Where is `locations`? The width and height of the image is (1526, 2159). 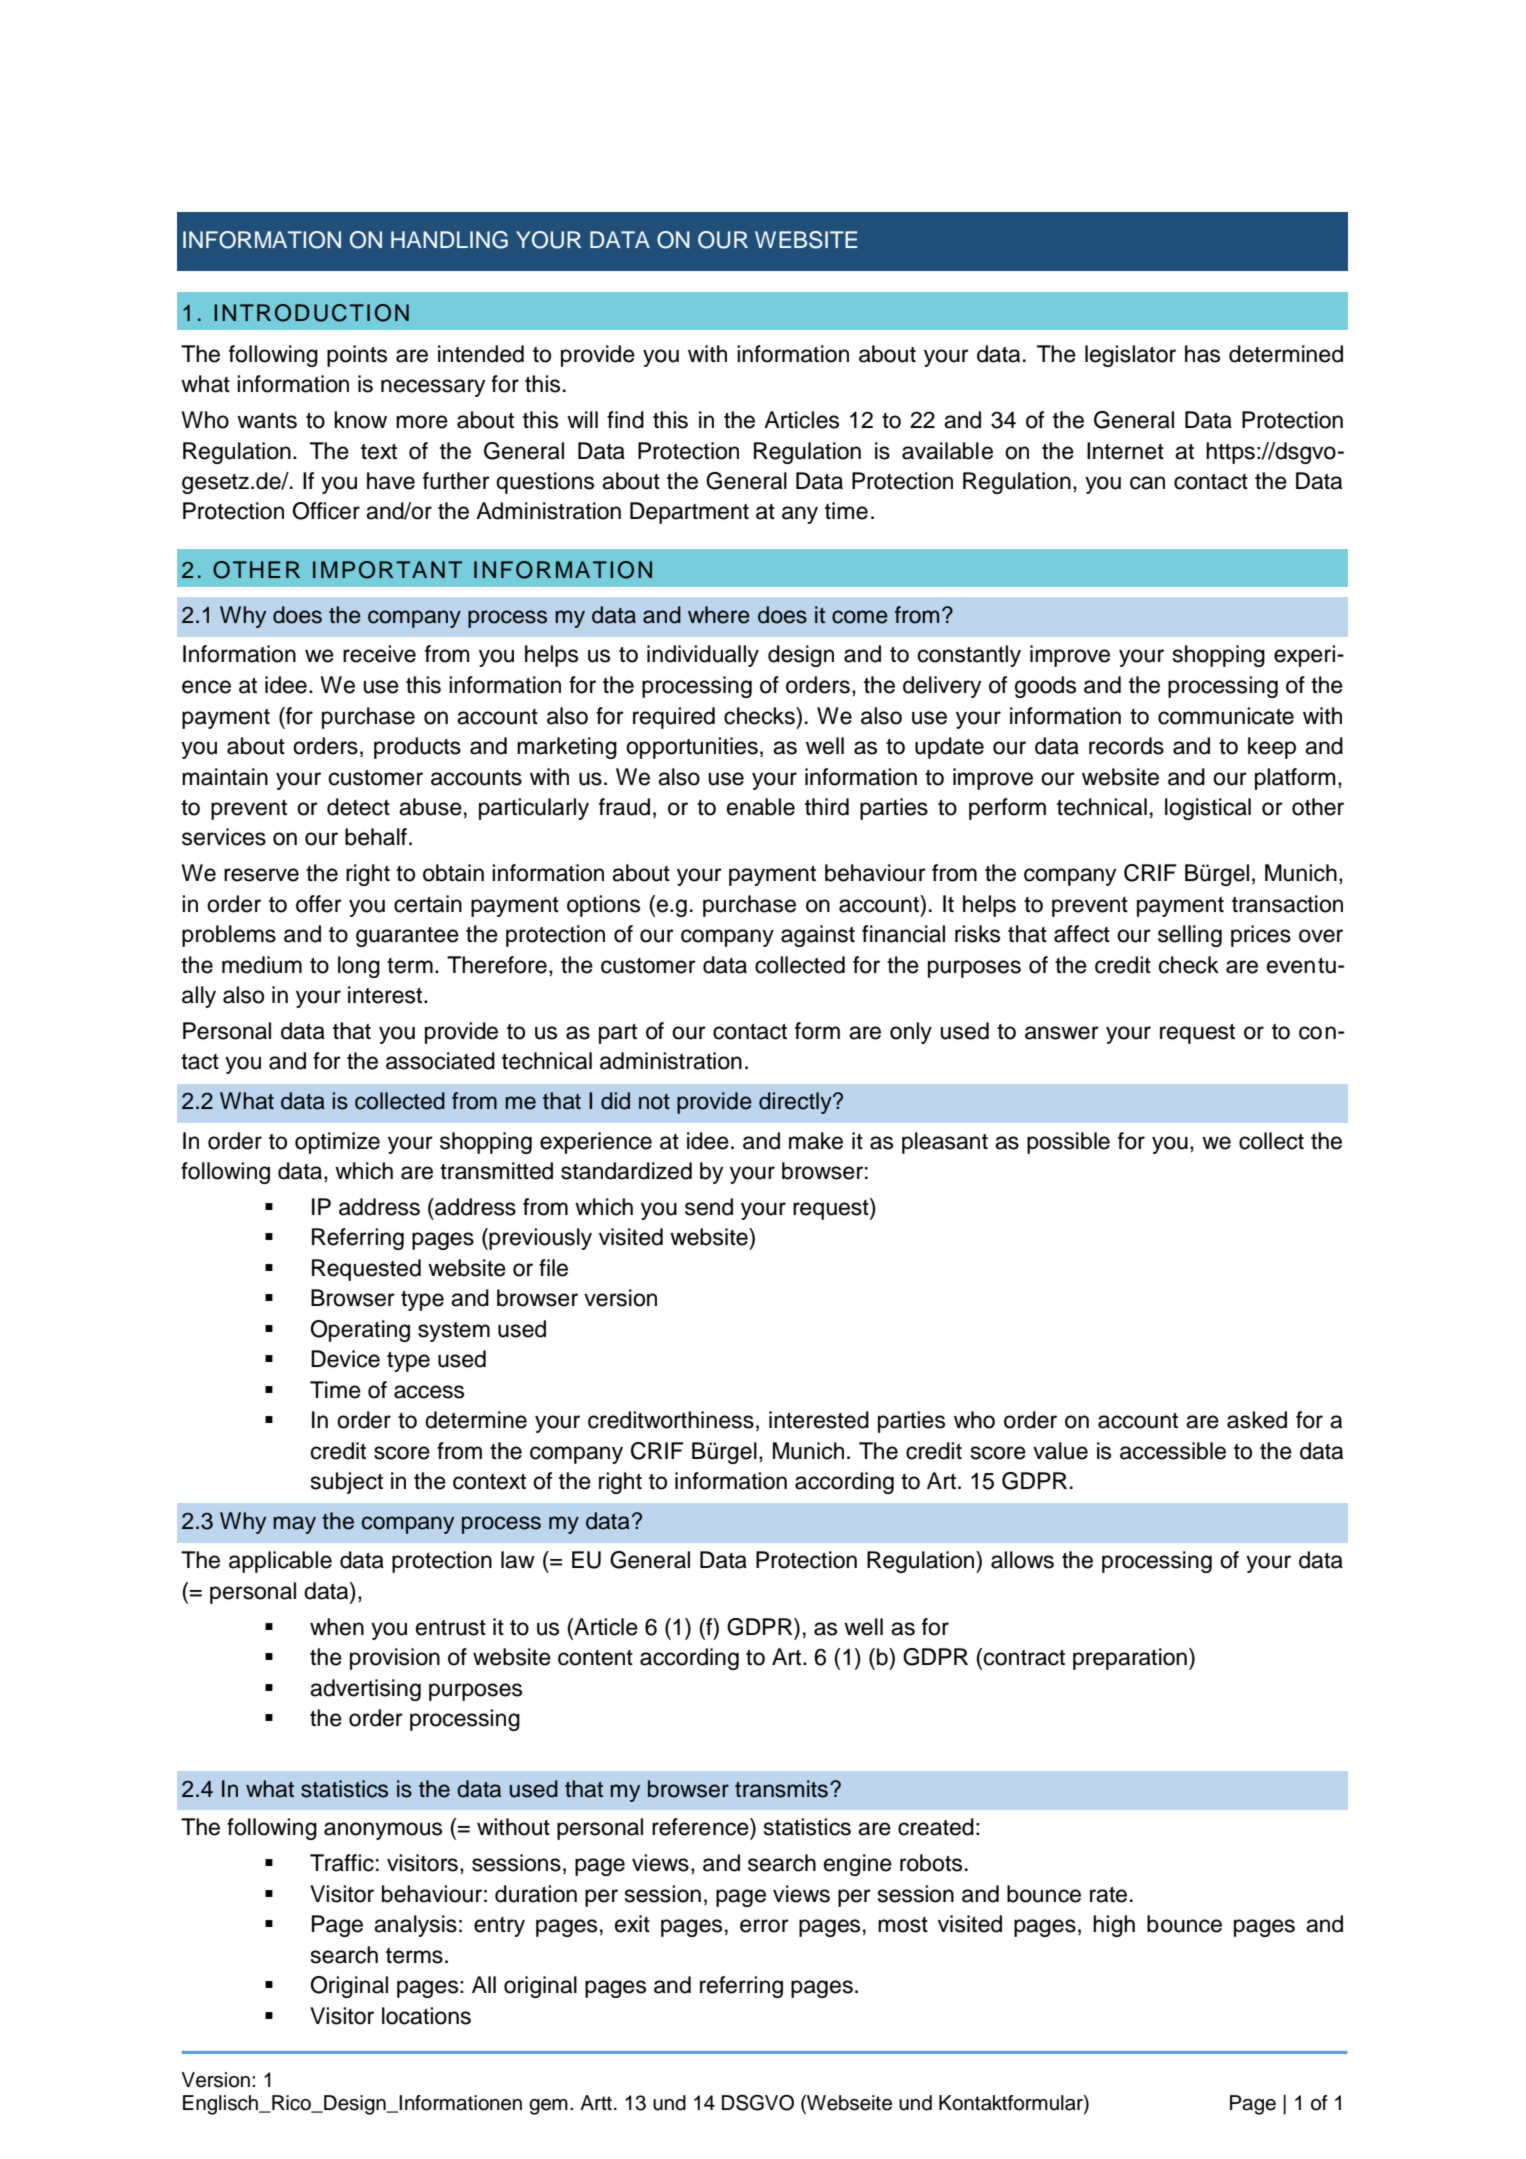 locations is located at coordinates (426, 2016).
